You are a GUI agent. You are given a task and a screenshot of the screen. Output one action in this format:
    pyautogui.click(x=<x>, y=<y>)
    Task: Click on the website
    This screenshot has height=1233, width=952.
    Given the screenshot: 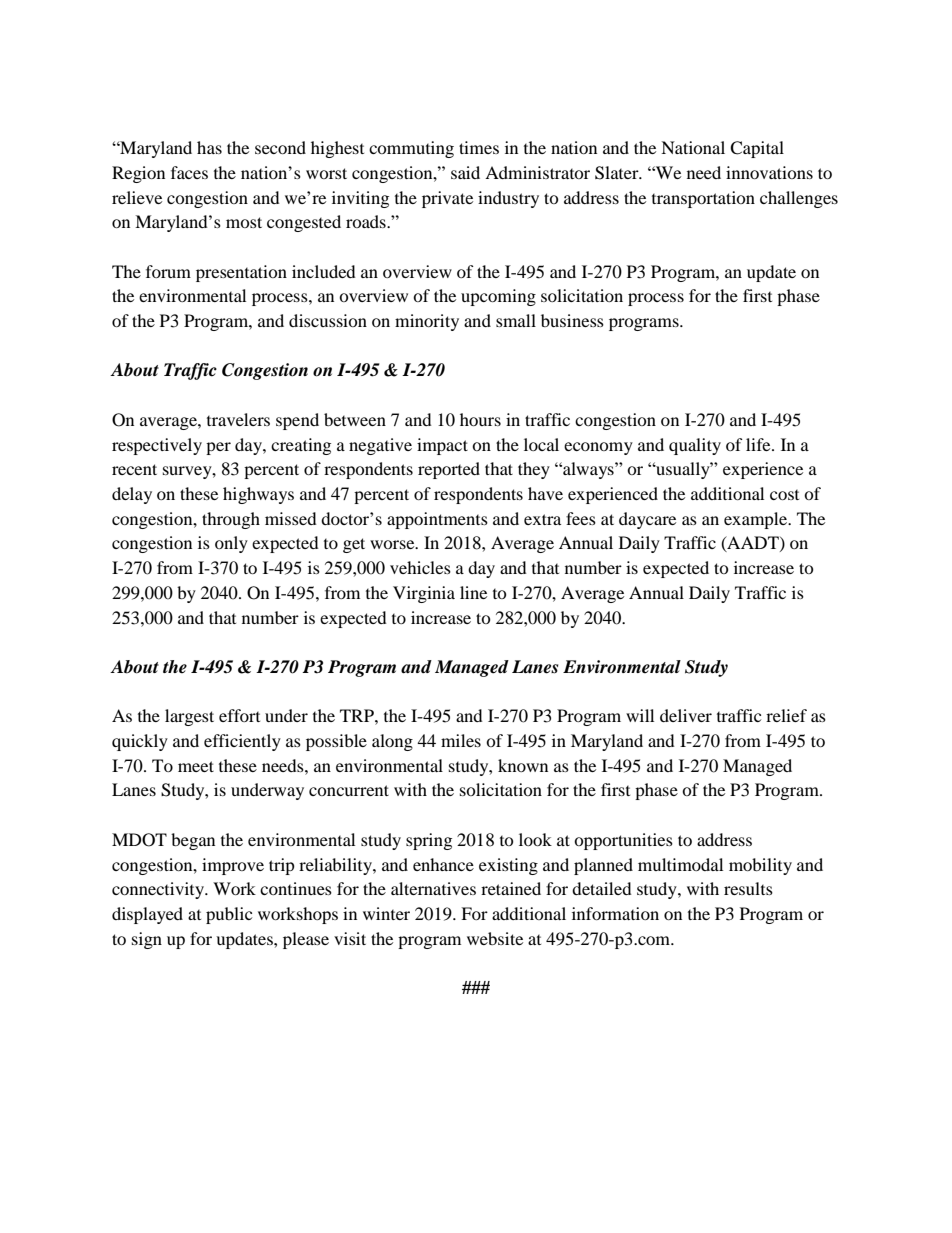 What is the action you would take?
    pyautogui.click(x=495, y=938)
